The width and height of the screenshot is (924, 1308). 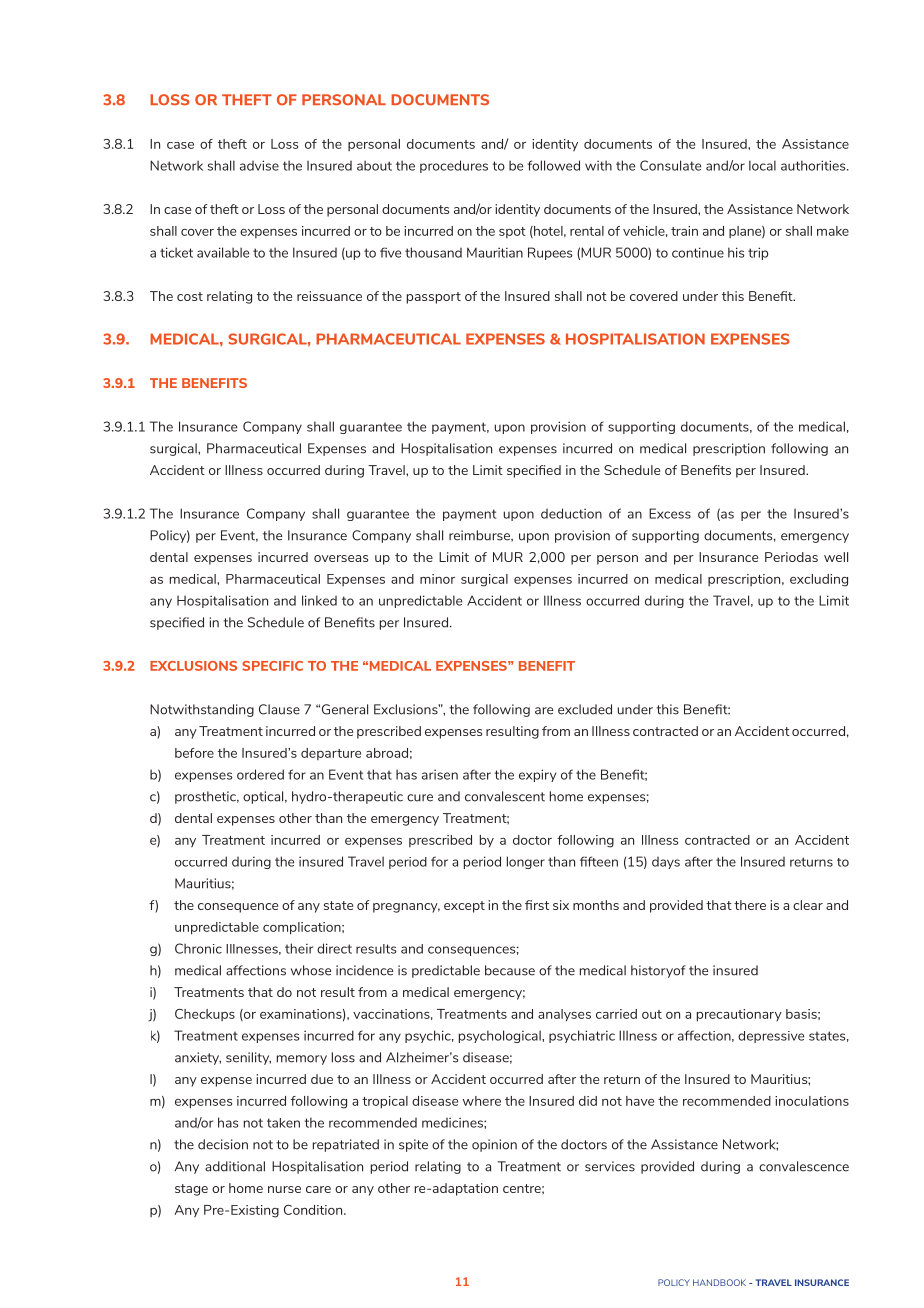 I want to click on advise, so click(x=259, y=165).
